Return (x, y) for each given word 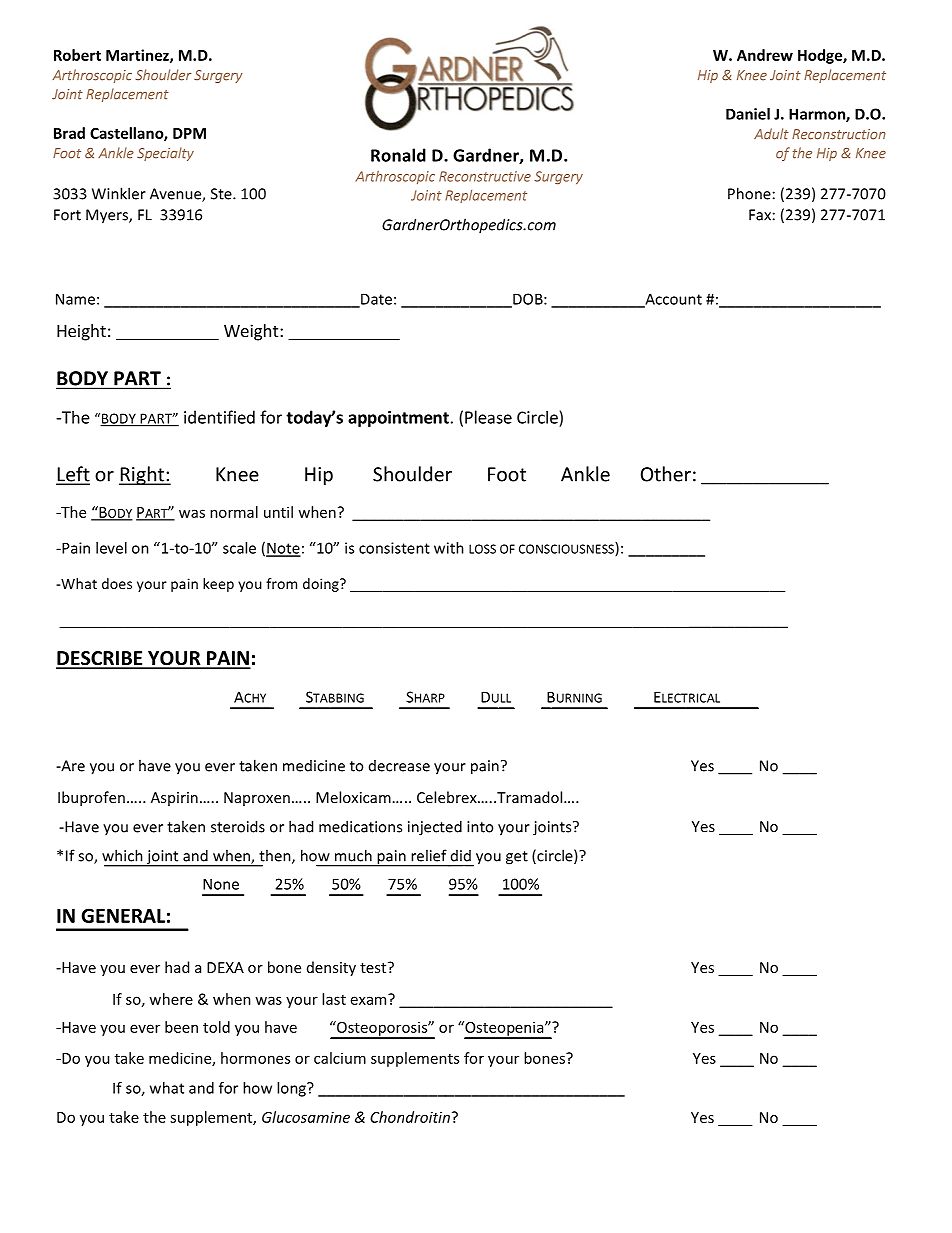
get (517, 858)
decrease (399, 766)
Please (488, 417)
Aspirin (174, 799)
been (181, 1027)
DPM (189, 133)
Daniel (748, 114)
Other (666, 474)
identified (219, 417)
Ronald (398, 155)
